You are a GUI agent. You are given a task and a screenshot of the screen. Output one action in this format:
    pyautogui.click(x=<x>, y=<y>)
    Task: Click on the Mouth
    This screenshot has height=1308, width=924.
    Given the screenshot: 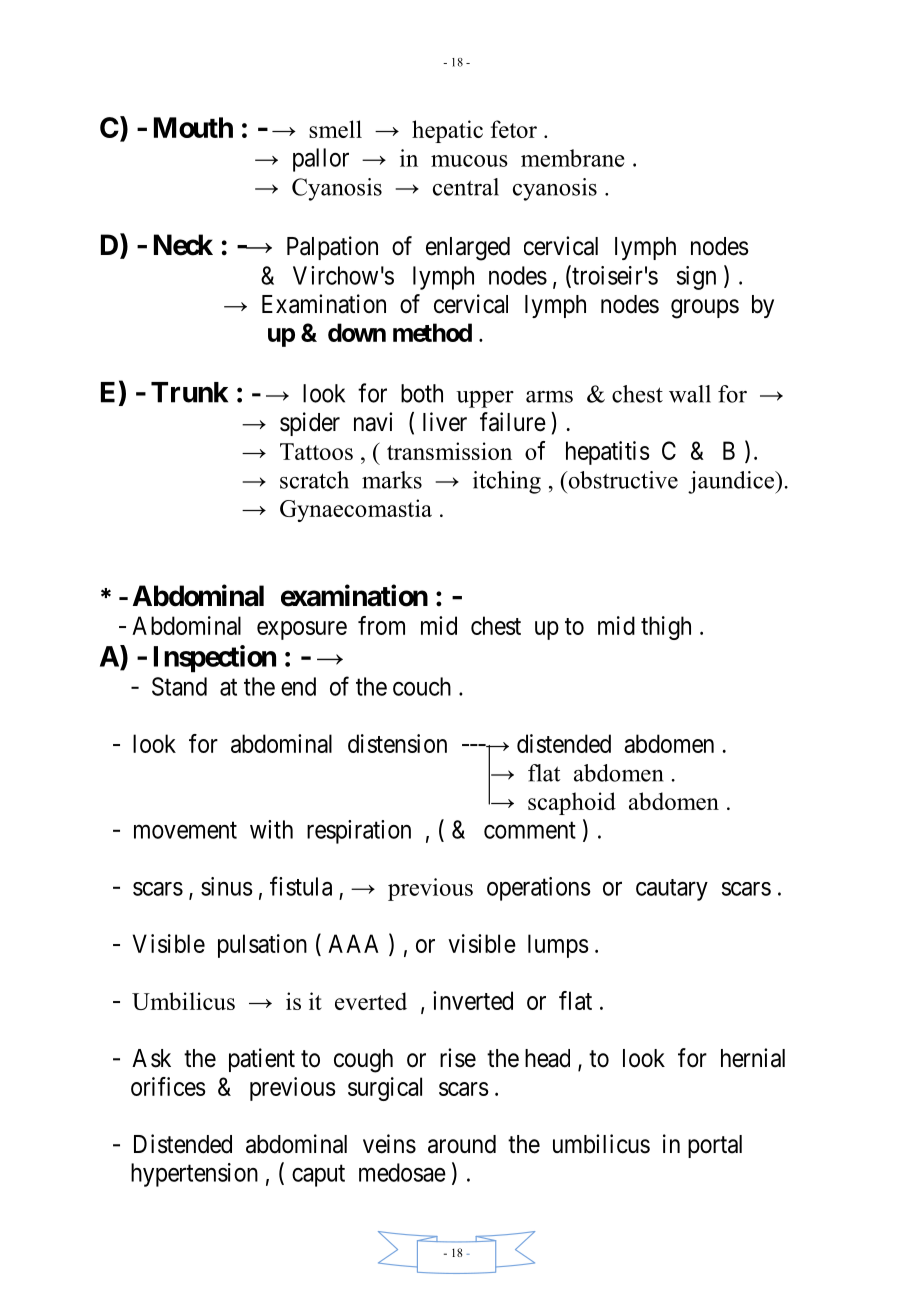 What is the action you would take?
    pyautogui.click(x=193, y=127)
